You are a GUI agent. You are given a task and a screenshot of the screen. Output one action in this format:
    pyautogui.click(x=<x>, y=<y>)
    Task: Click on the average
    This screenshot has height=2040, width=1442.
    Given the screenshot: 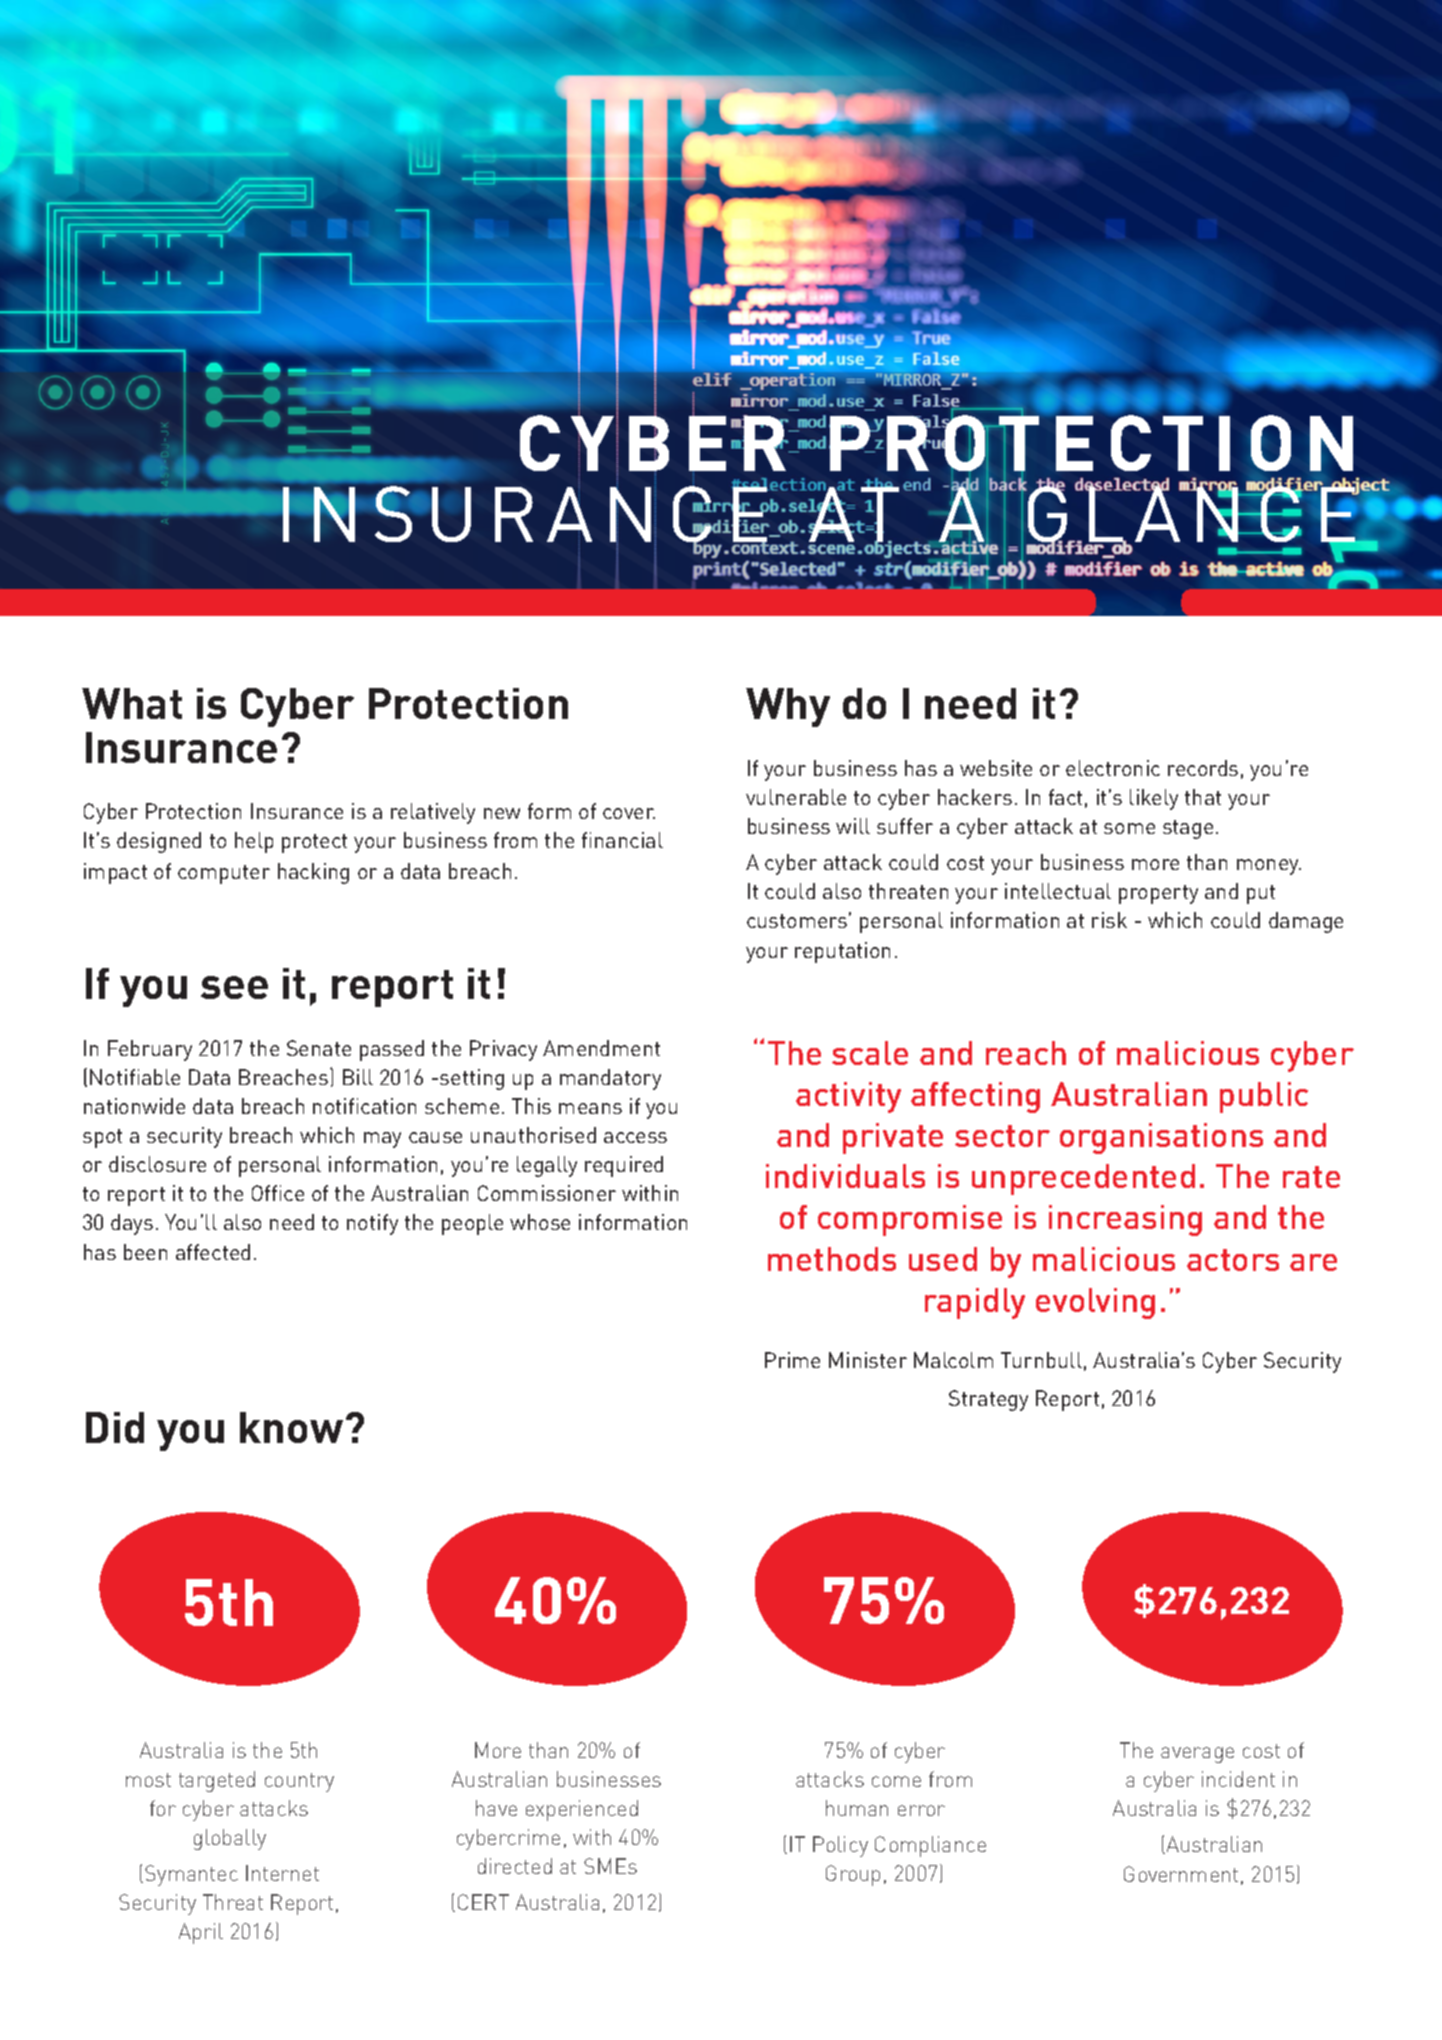 What is the action you would take?
    pyautogui.click(x=1197, y=1755)
